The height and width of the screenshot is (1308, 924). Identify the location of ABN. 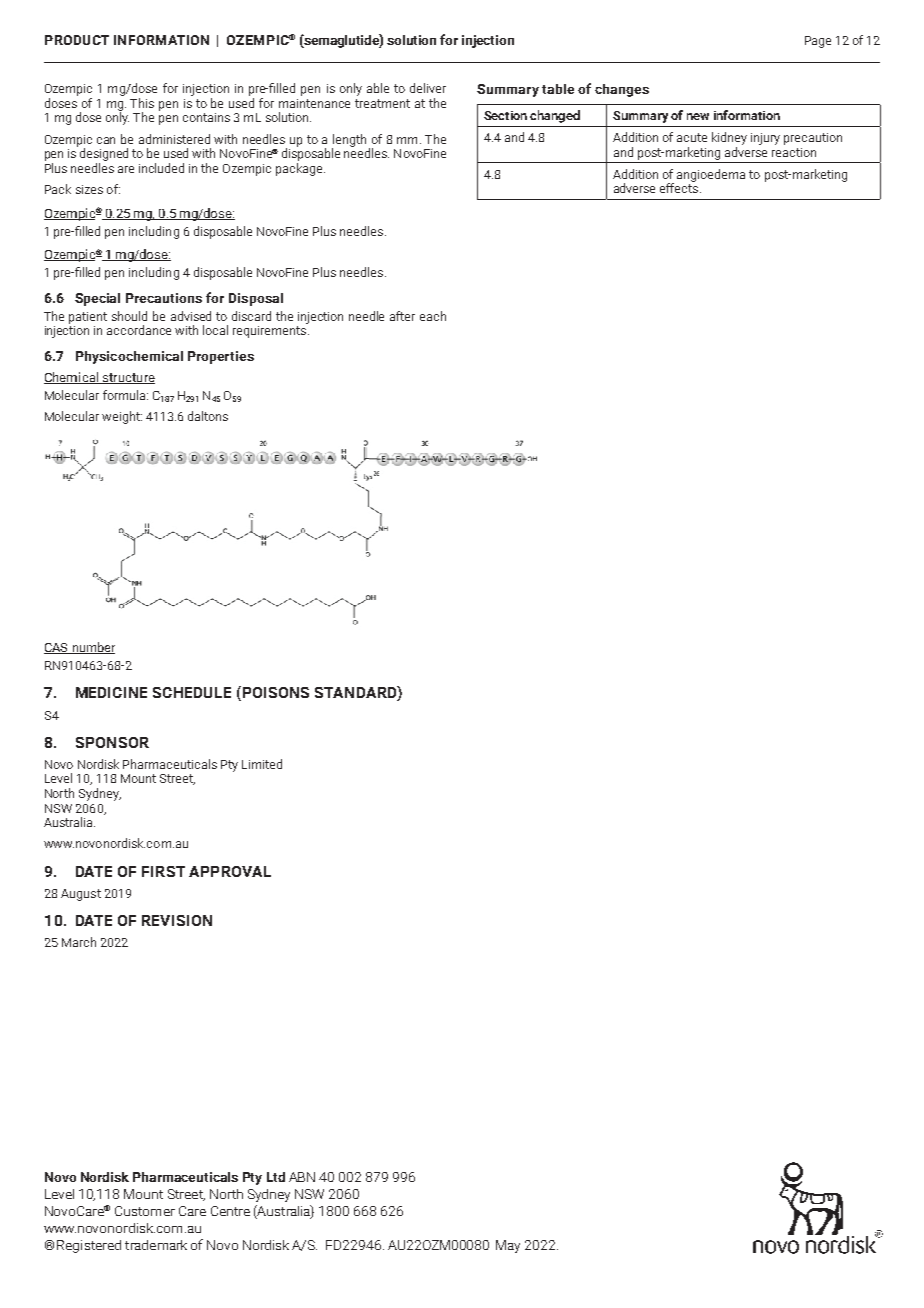
(302, 1177).
